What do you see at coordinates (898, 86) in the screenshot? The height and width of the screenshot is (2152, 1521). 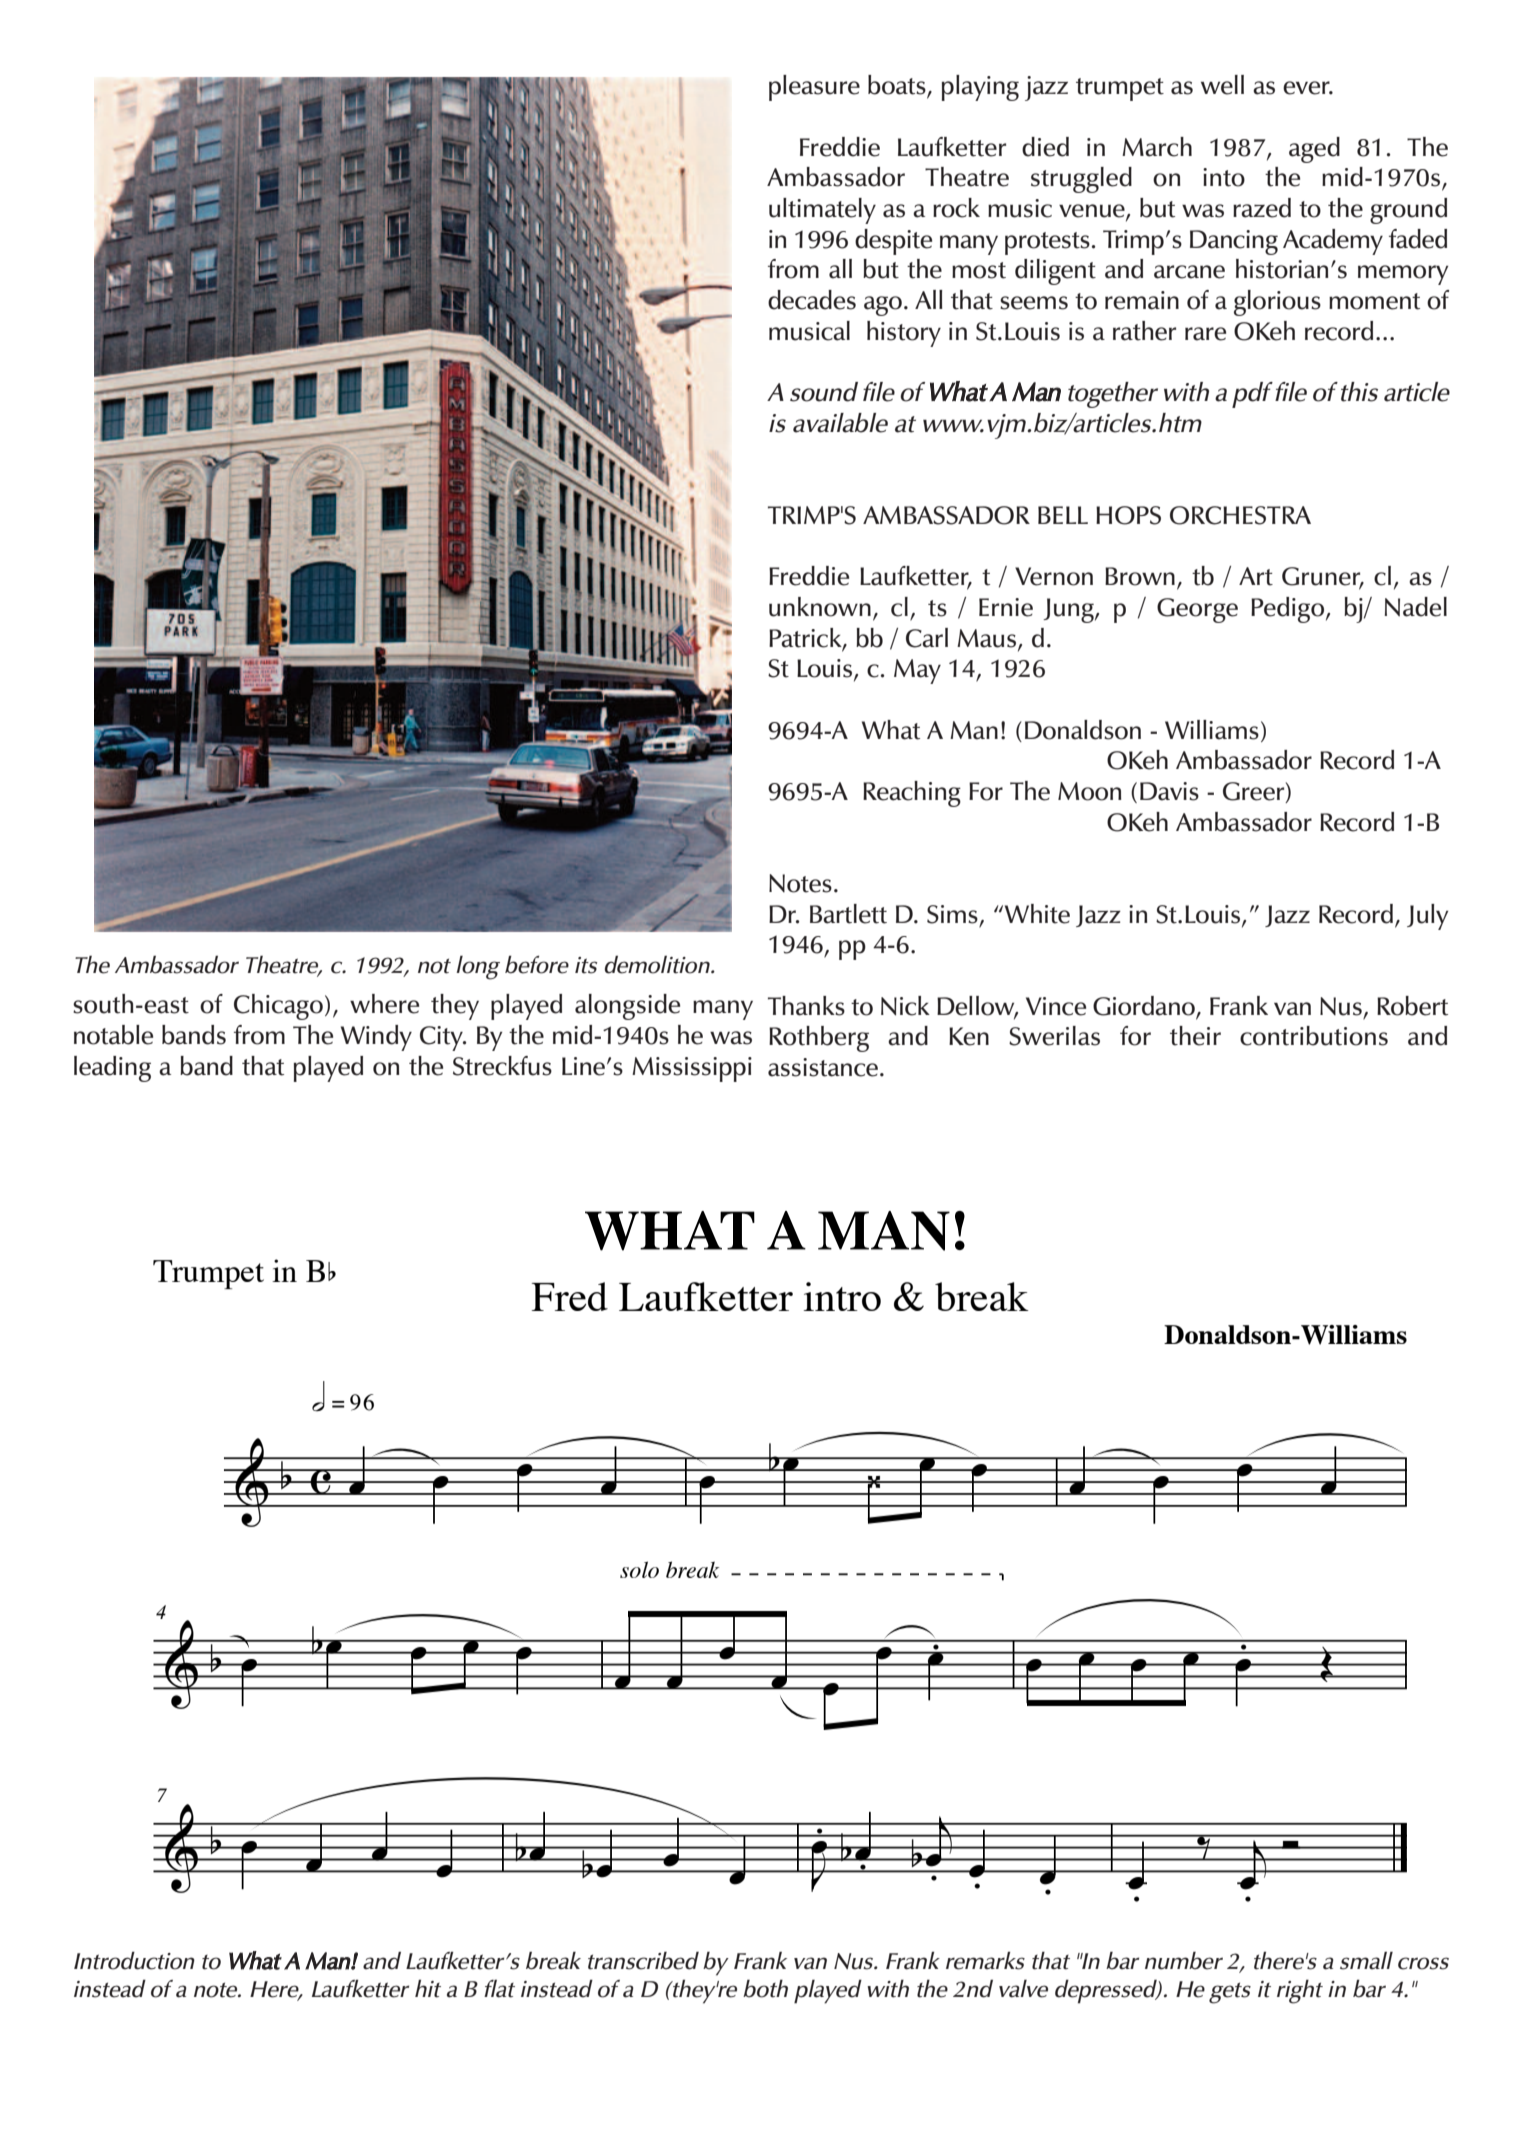 I see `boats` at bounding box center [898, 86].
